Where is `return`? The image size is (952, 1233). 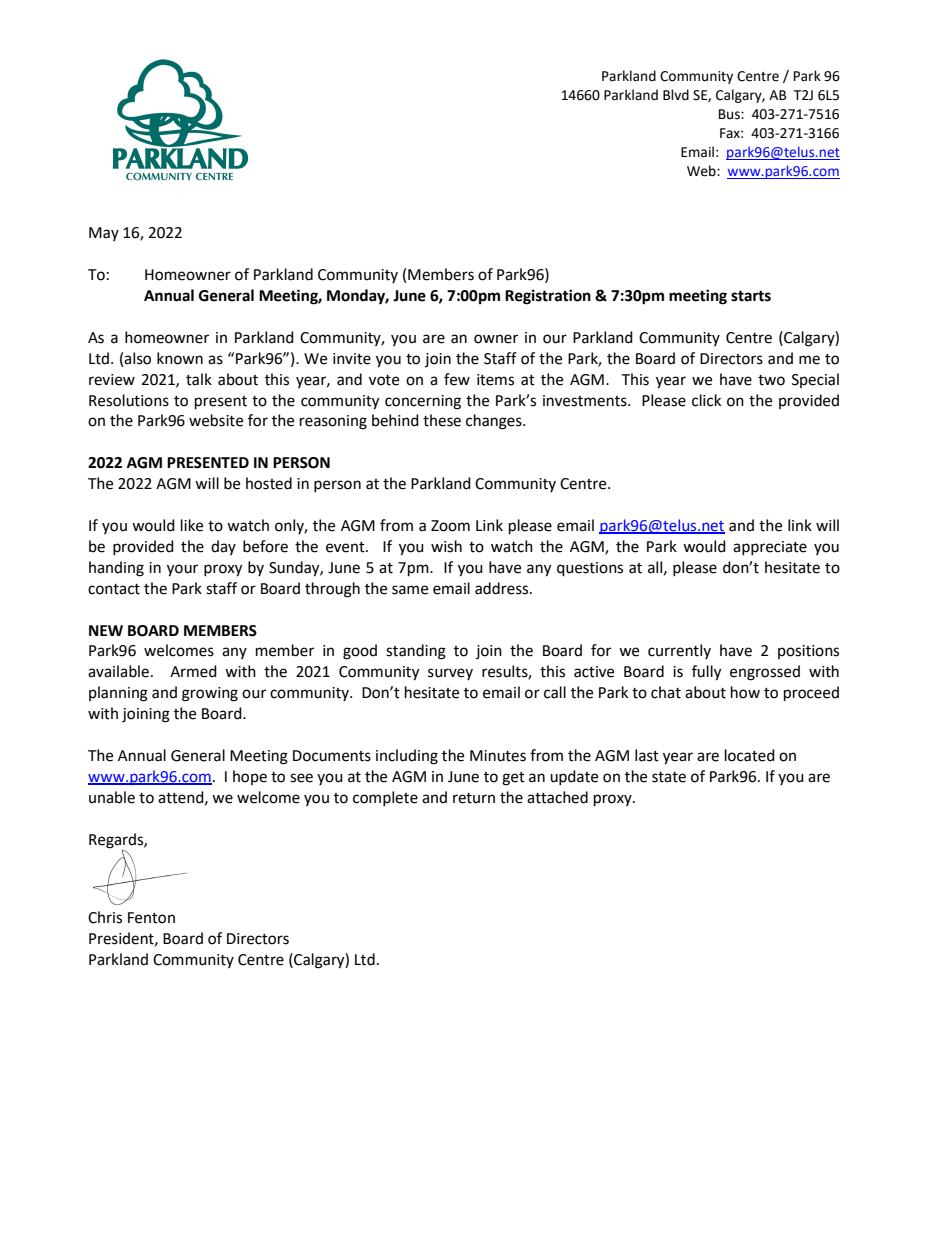
return is located at coordinates (474, 798).
